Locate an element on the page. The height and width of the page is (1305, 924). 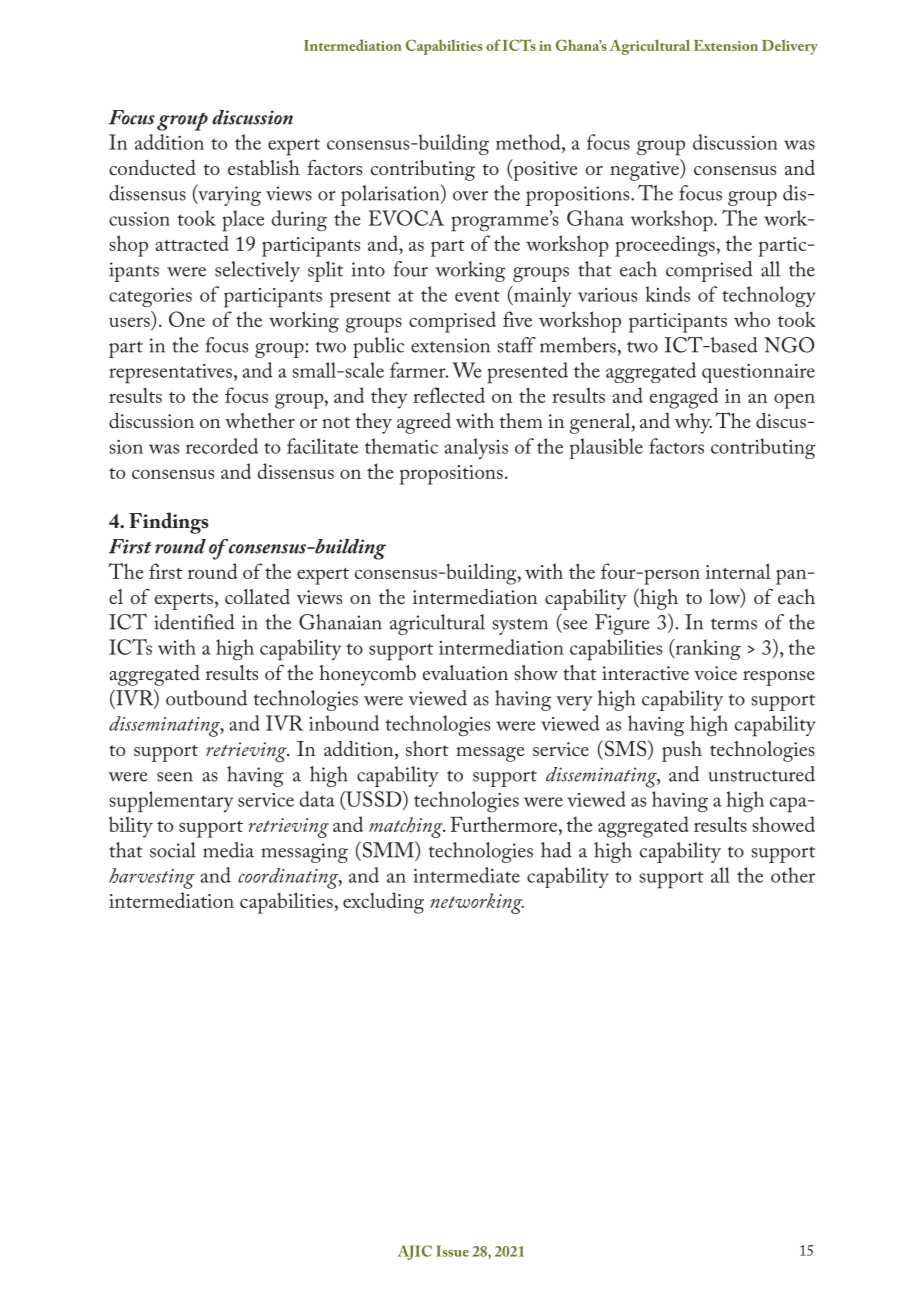
proceedings is located at coordinates (665, 246).
